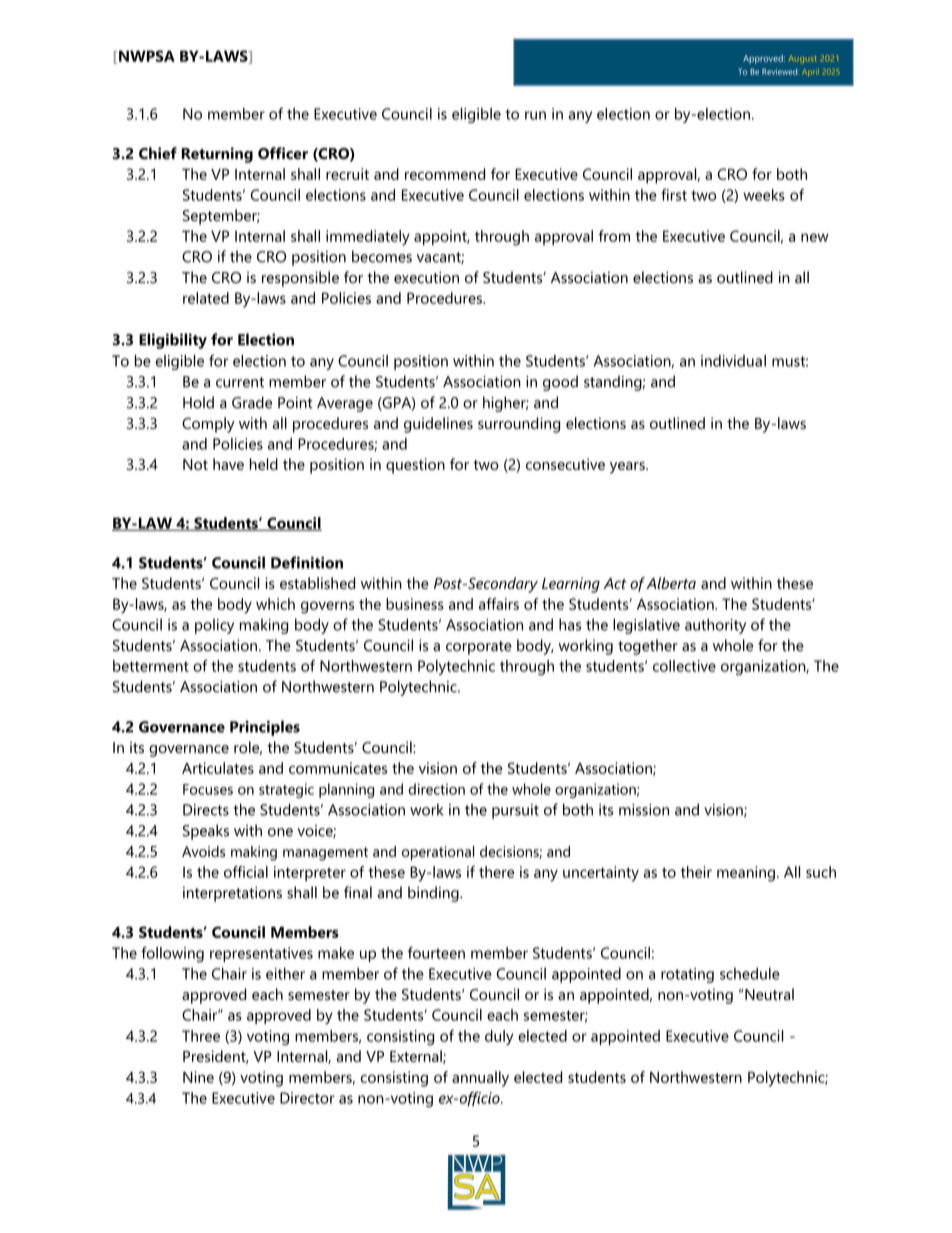 The height and width of the document is (1233, 952). I want to click on run, so click(535, 115).
